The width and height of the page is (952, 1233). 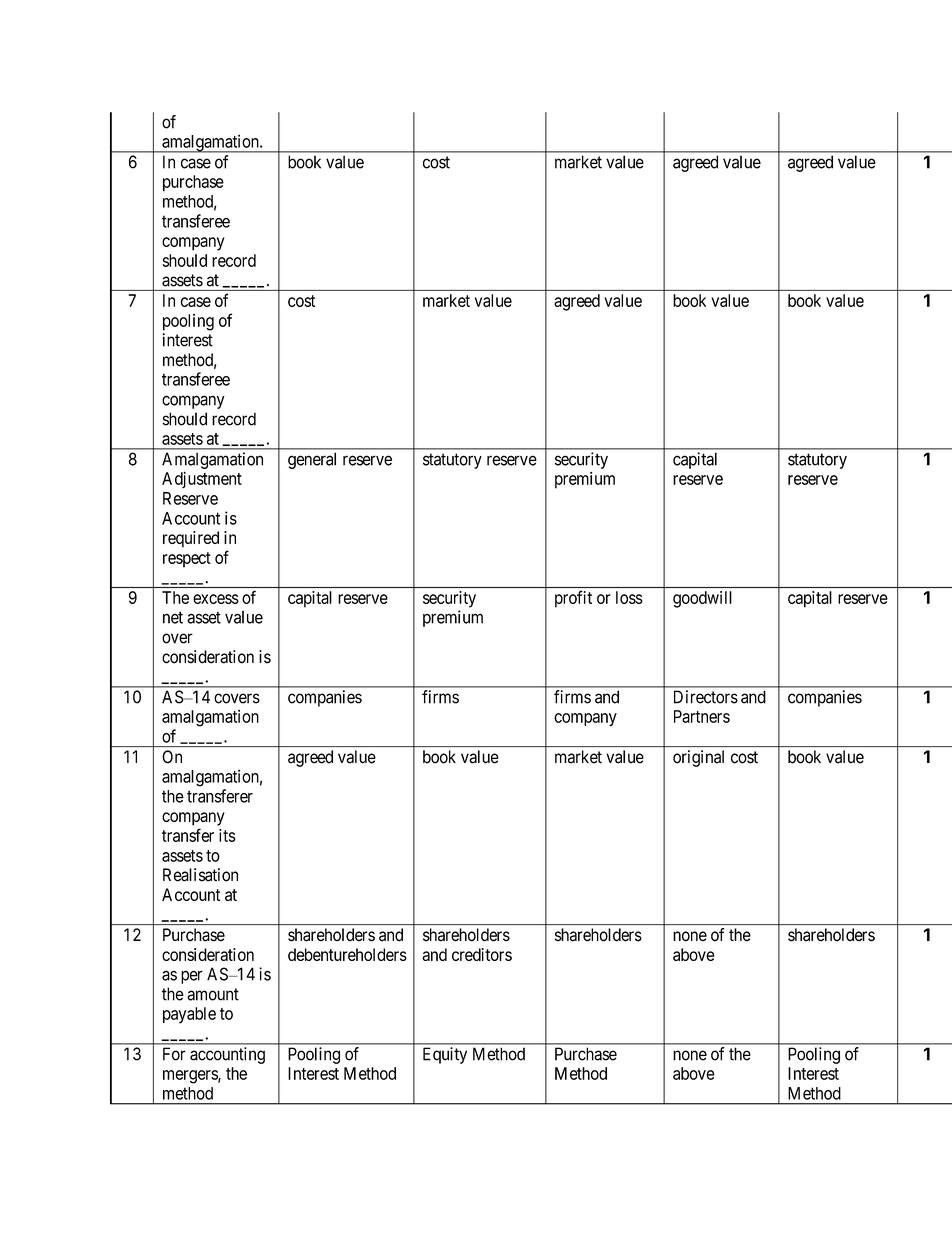 What do you see at coordinates (202, 480) in the page?
I see `Adjustment` at bounding box center [202, 480].
